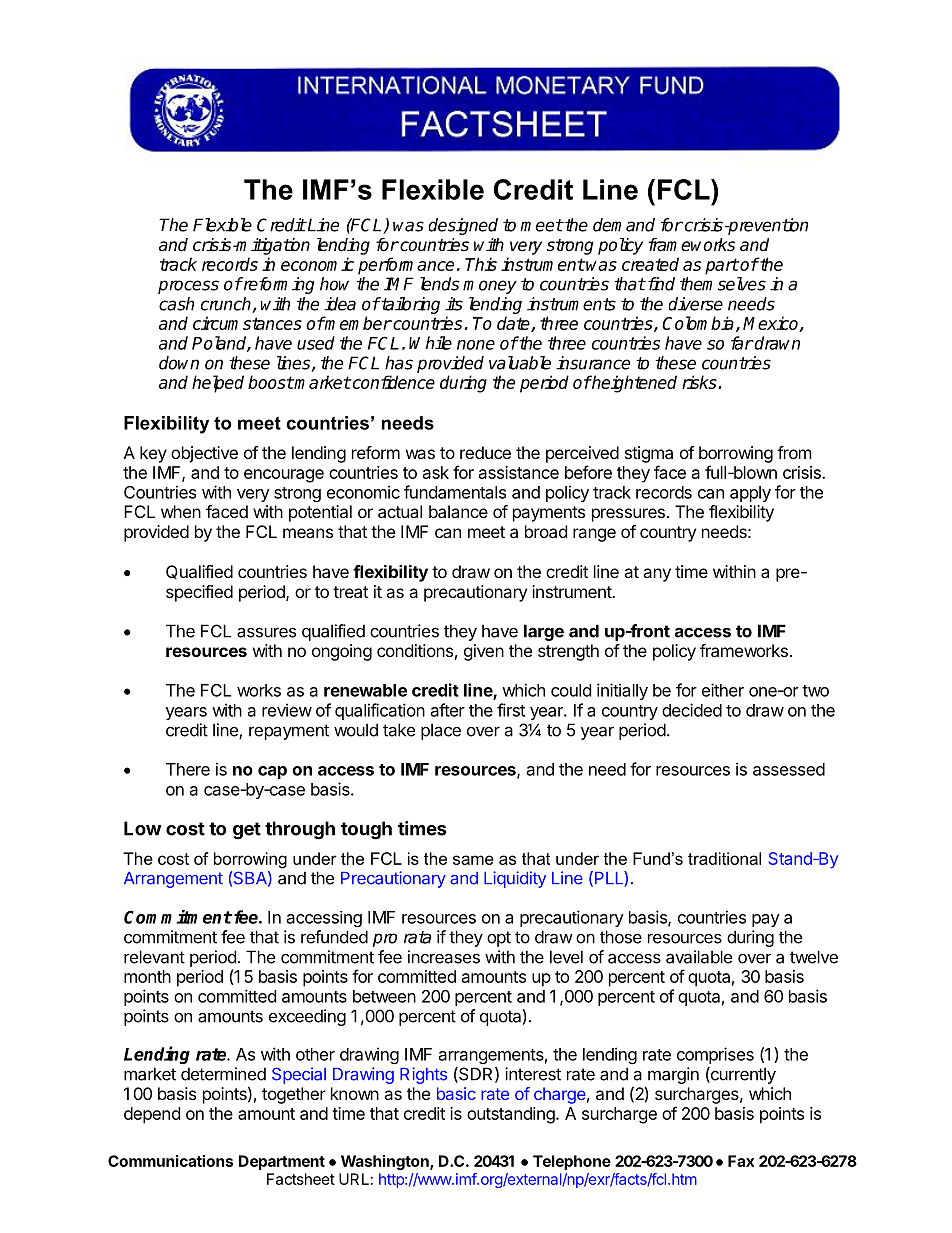 This screenshot has height=1233, width=952. What do you see at coordinates (481, 264) in the screenshot?
I see `This` at bounding box center [481, 264].
